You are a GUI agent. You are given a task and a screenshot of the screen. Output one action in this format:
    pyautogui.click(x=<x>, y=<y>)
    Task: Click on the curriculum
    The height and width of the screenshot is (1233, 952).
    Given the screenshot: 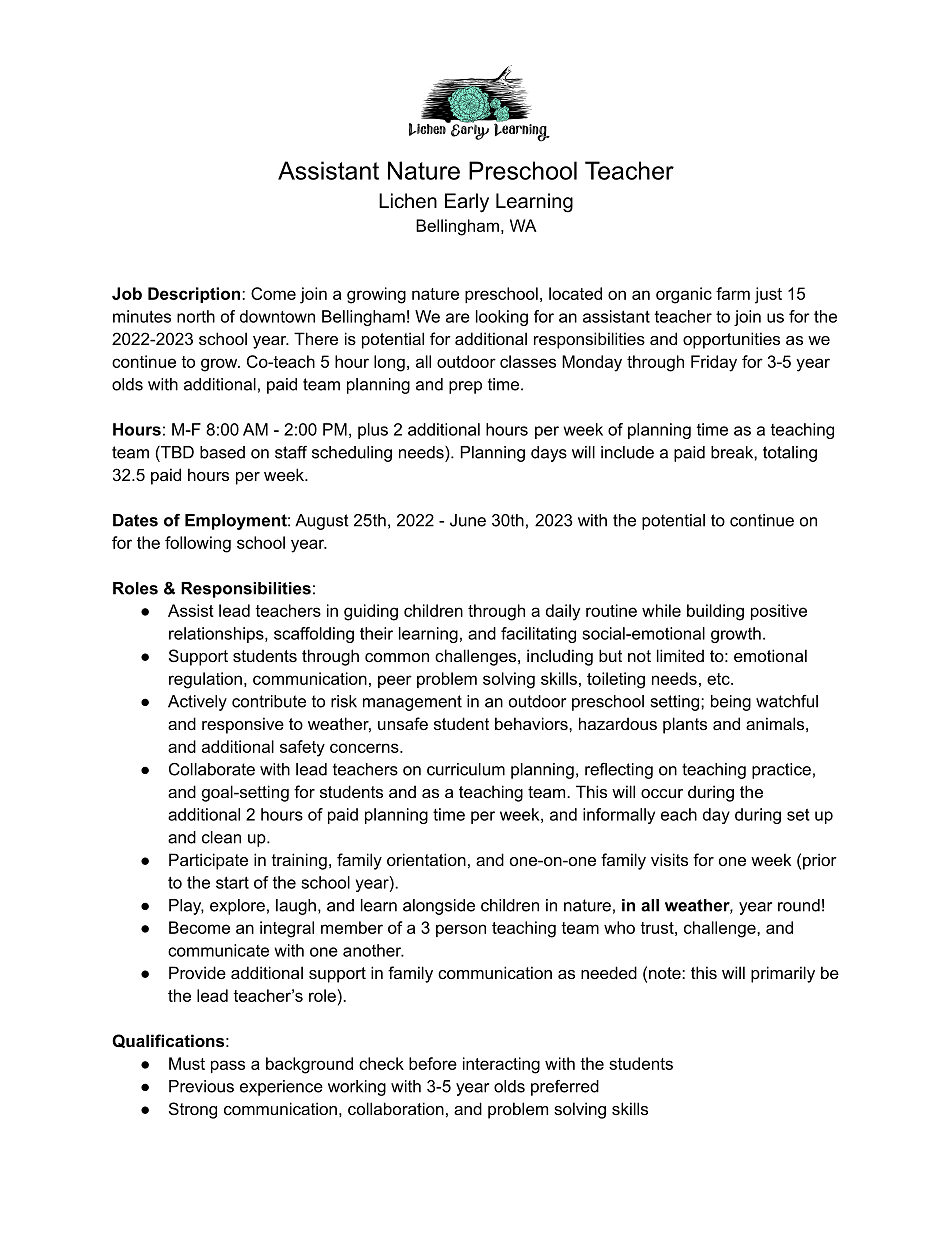 What is the action you would take?
    pyautogui.click(x=466, y=769)
